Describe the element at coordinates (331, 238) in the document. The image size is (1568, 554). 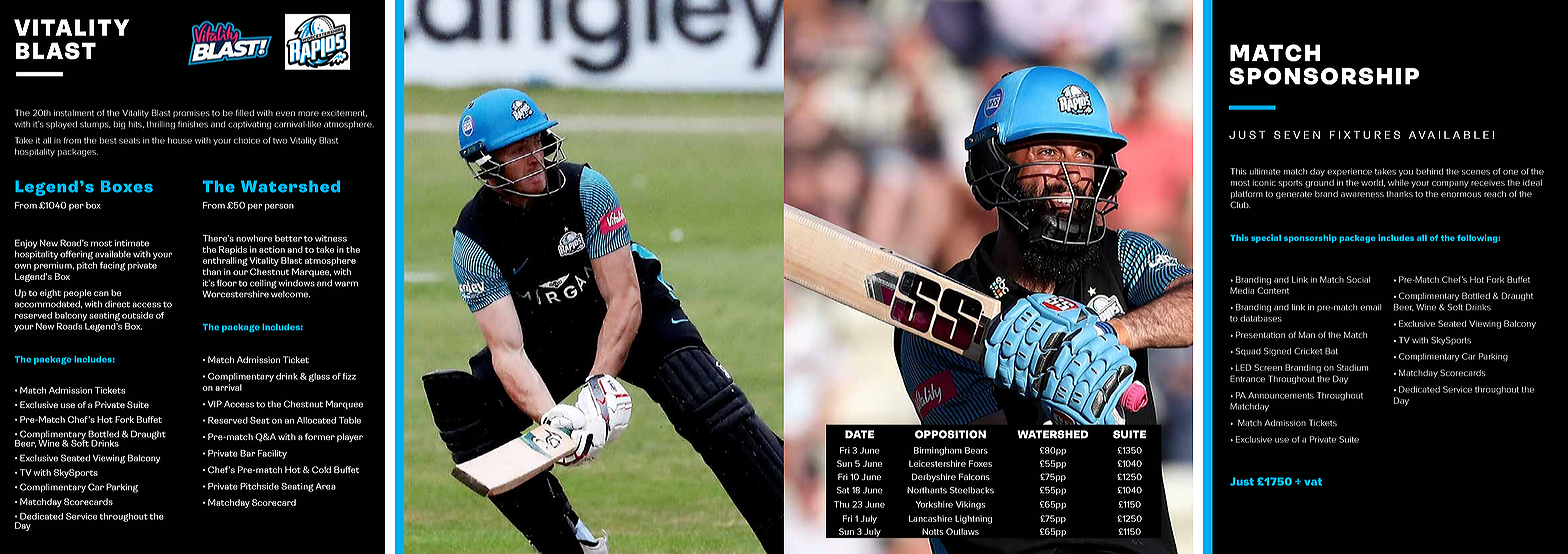
I see `witness` at that location.
